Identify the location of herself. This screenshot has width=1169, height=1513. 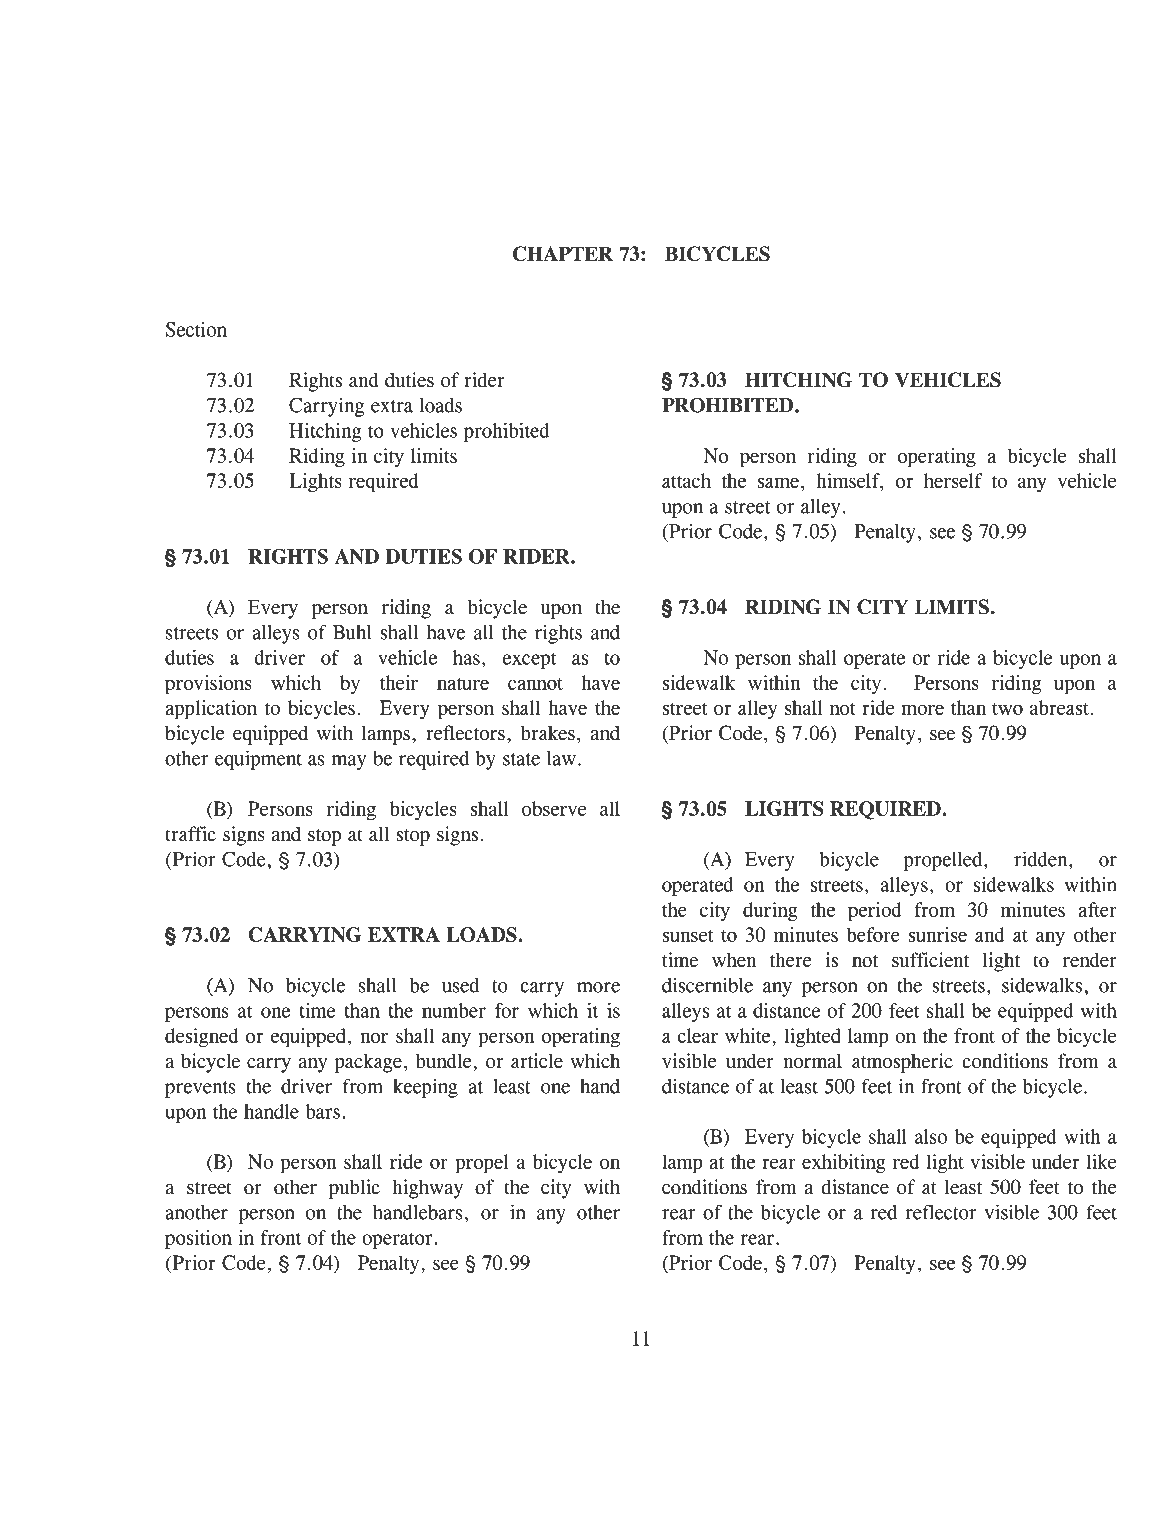
(953, 480).
